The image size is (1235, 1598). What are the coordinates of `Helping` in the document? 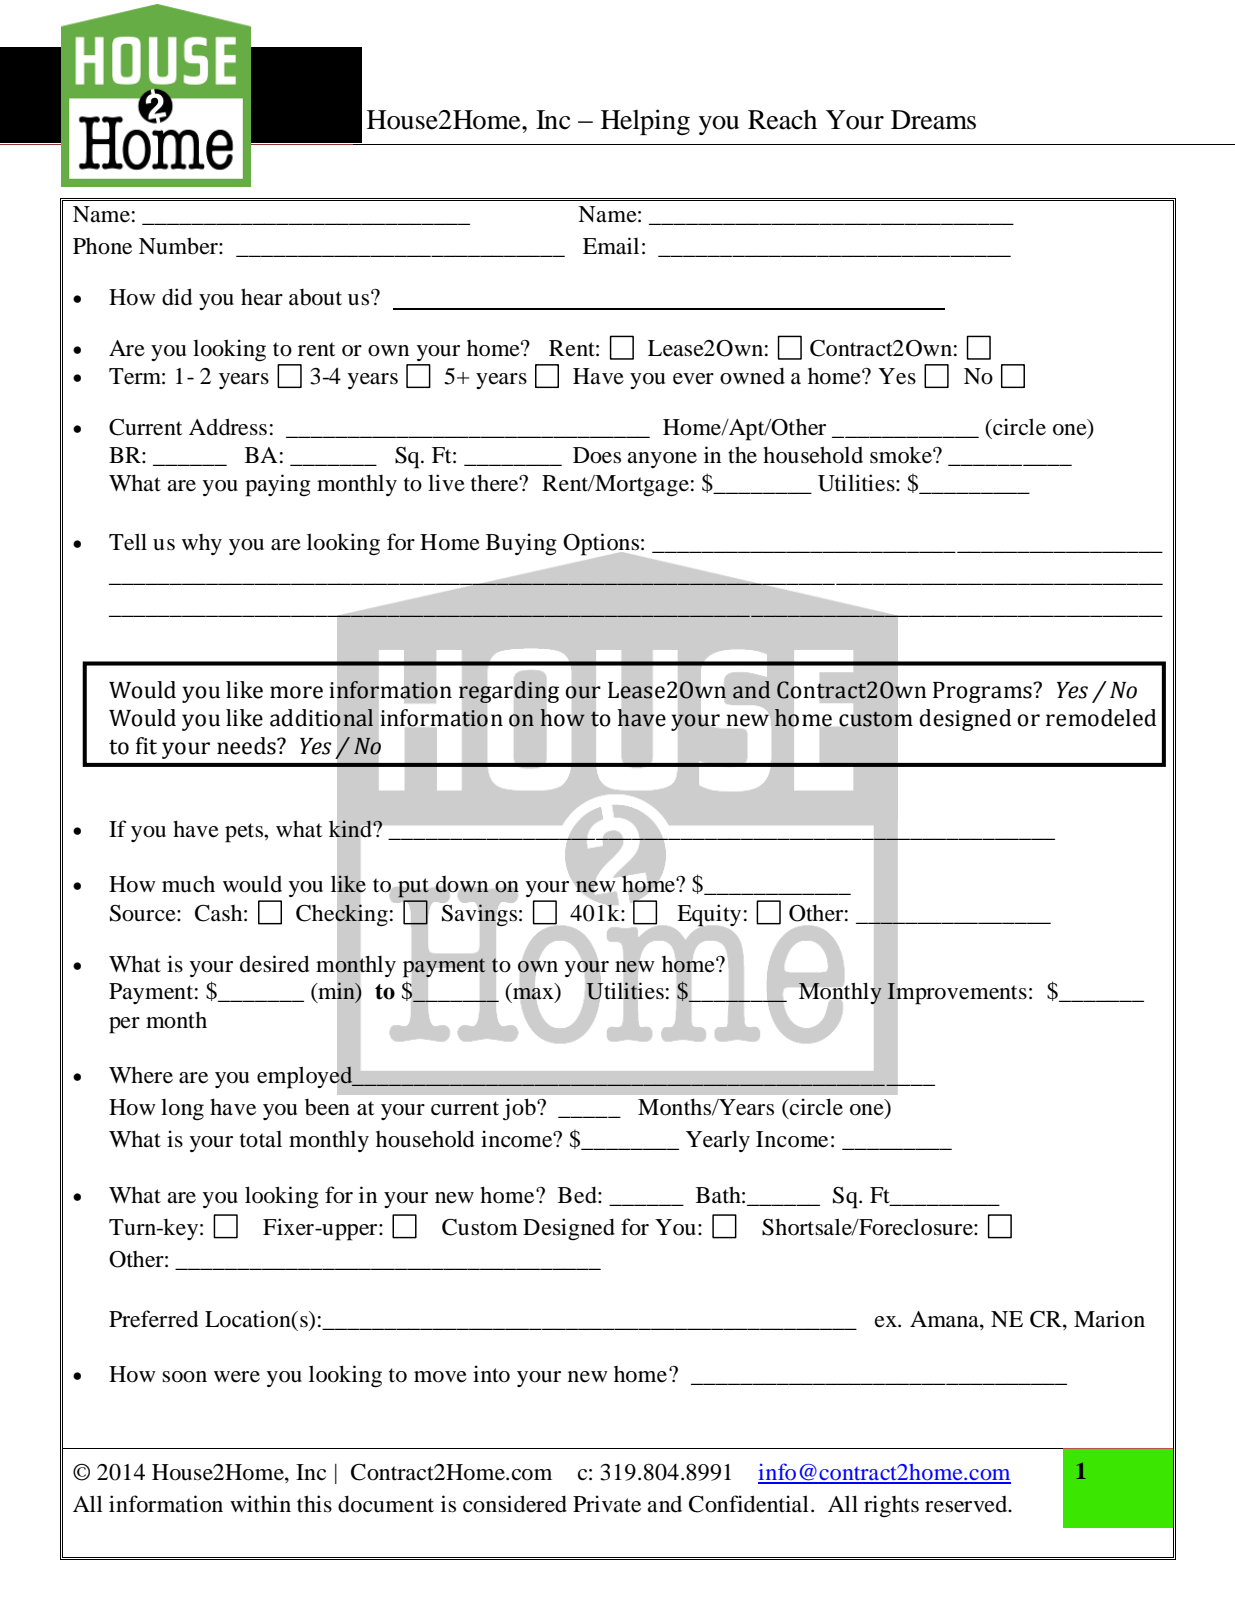 It's located at (645, 122).
